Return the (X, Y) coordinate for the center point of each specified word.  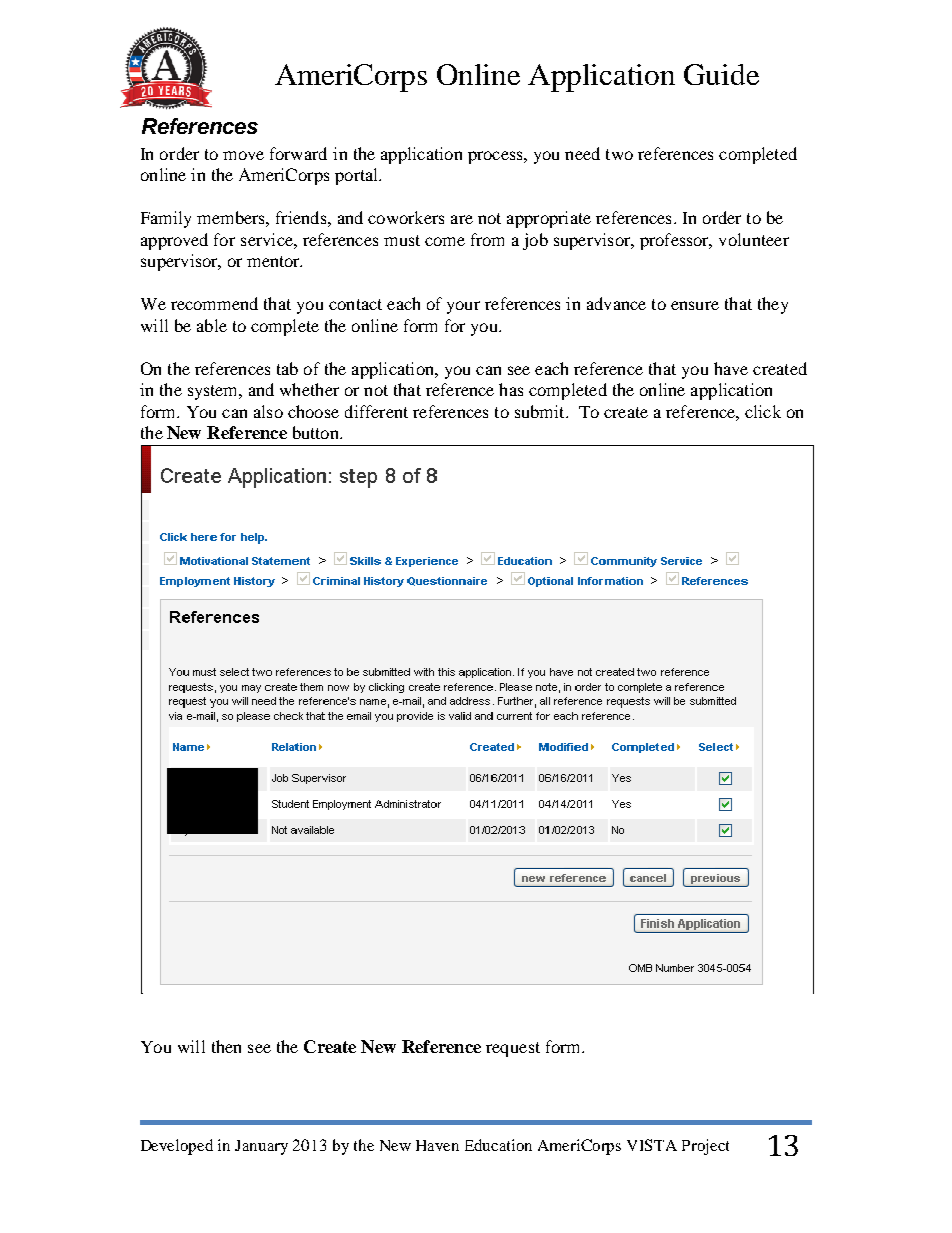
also (268, 411)
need (582, 153)
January (261, 1147)
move (243, 155)
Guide (721, 74)
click (763, 411)
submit (541, 411)
